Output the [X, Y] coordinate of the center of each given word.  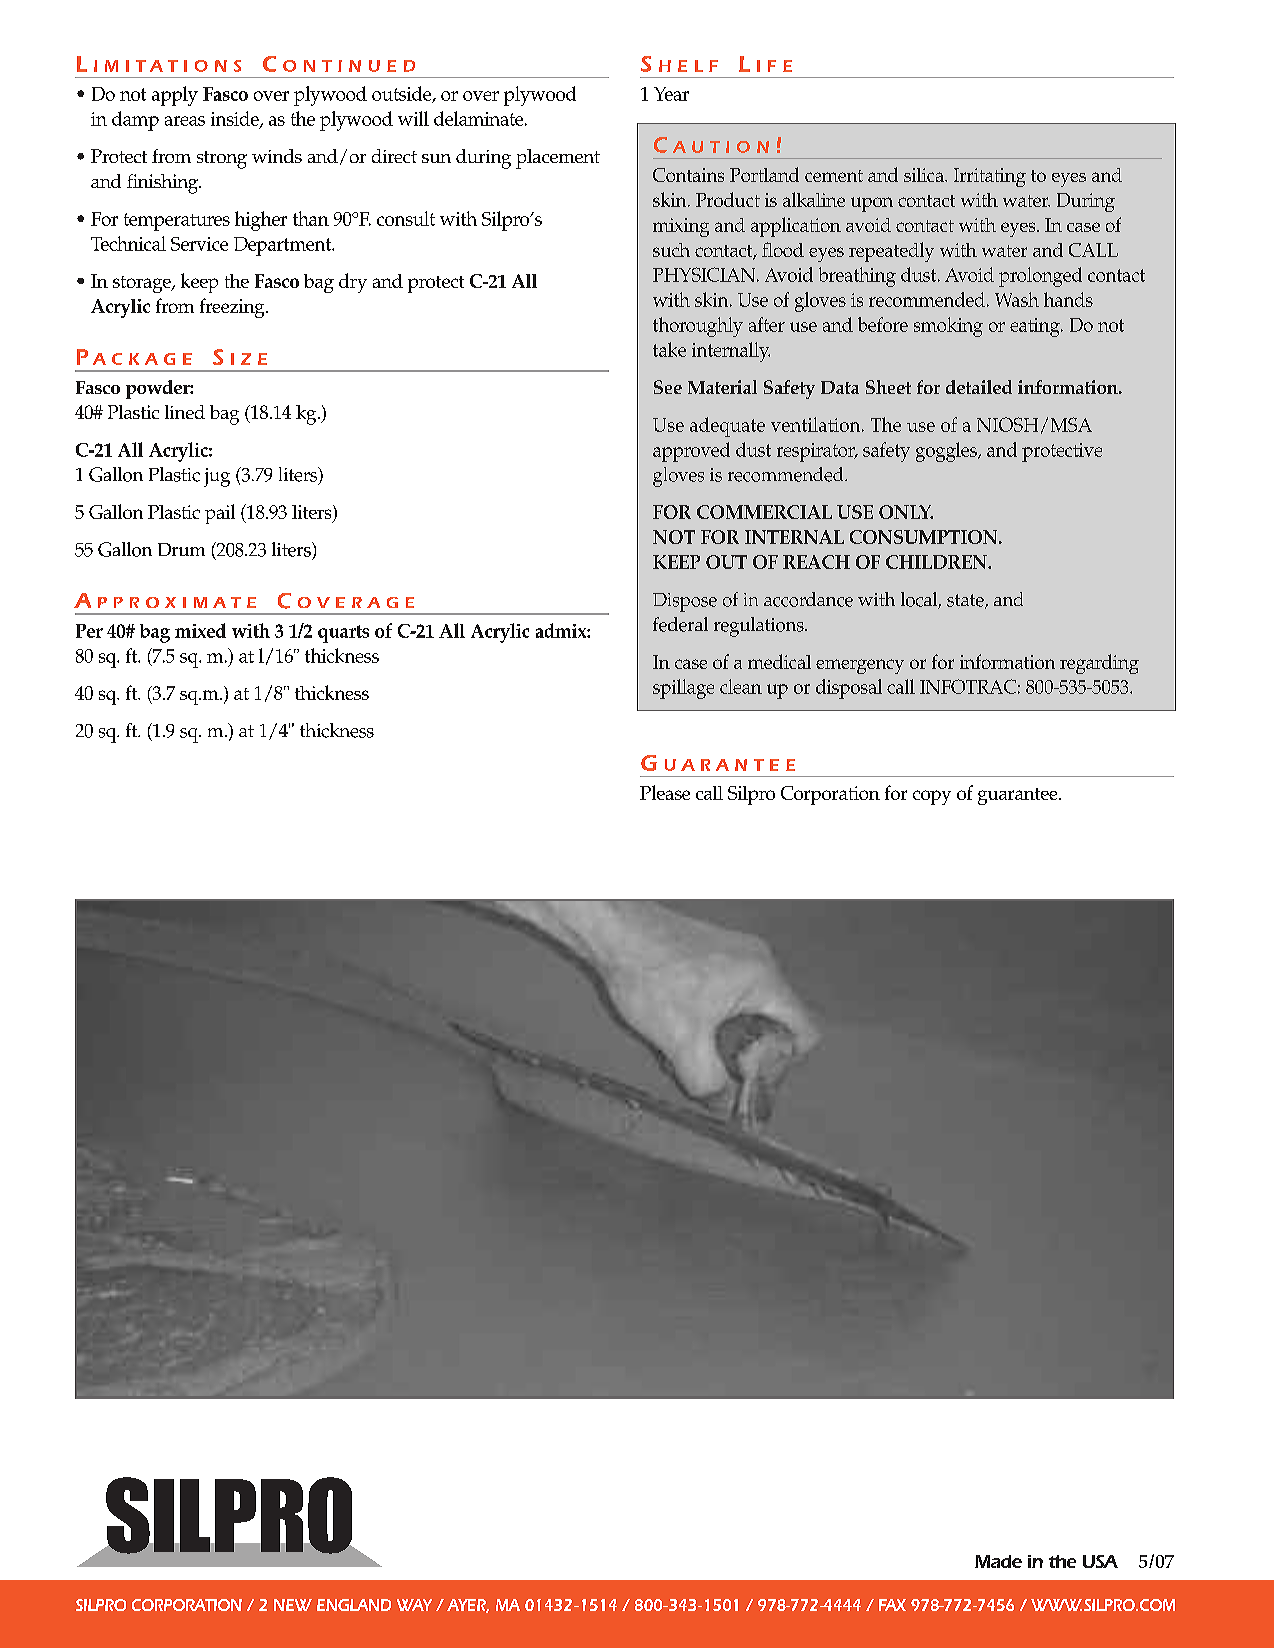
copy [932, 797]
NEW [293, 1605]
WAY [414, 1605]
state [966, 601]
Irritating [990, 177]
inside [236, 119]
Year [671, 94]
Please [665, 792]
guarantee [1019, 796]
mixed [200, 630]
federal [680, 624]
